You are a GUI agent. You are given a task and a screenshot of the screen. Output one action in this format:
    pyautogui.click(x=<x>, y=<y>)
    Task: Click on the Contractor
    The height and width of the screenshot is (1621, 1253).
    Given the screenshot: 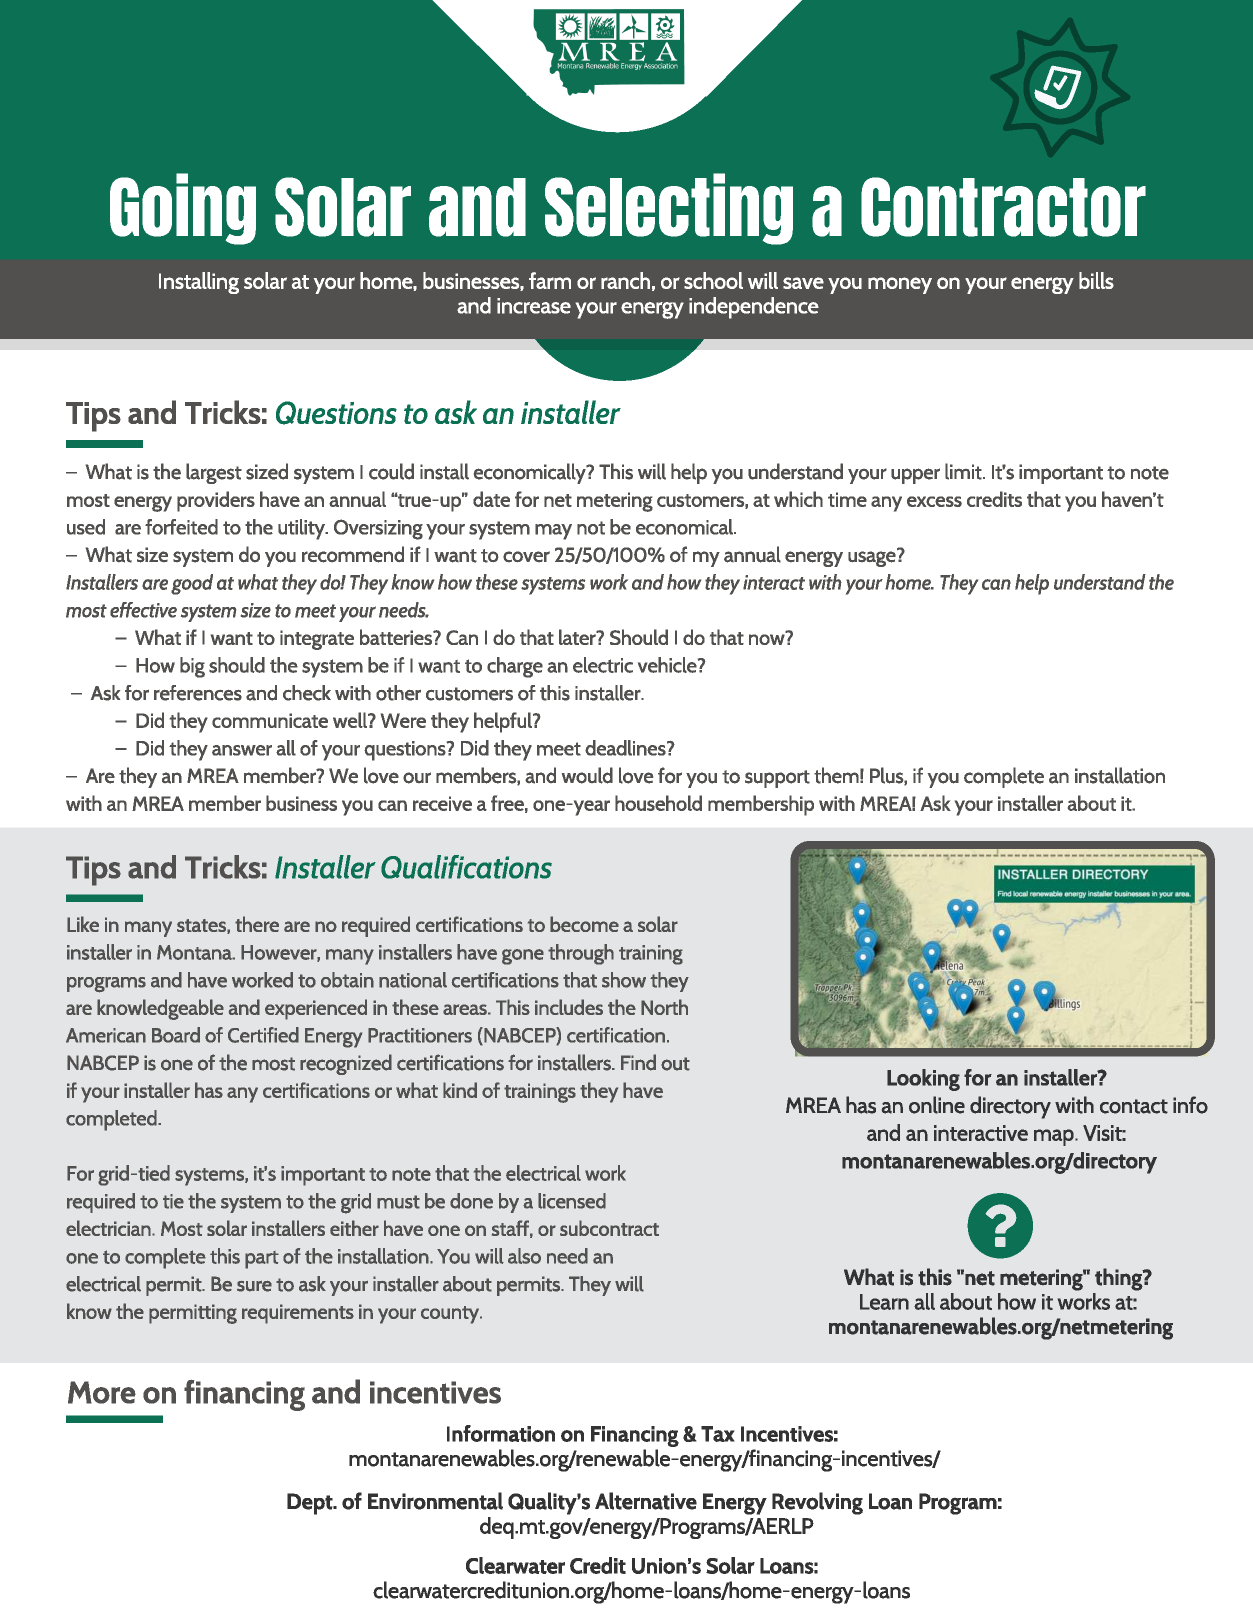 What is the action you would take?
    pyautogui.click(x=1003, y=207)
